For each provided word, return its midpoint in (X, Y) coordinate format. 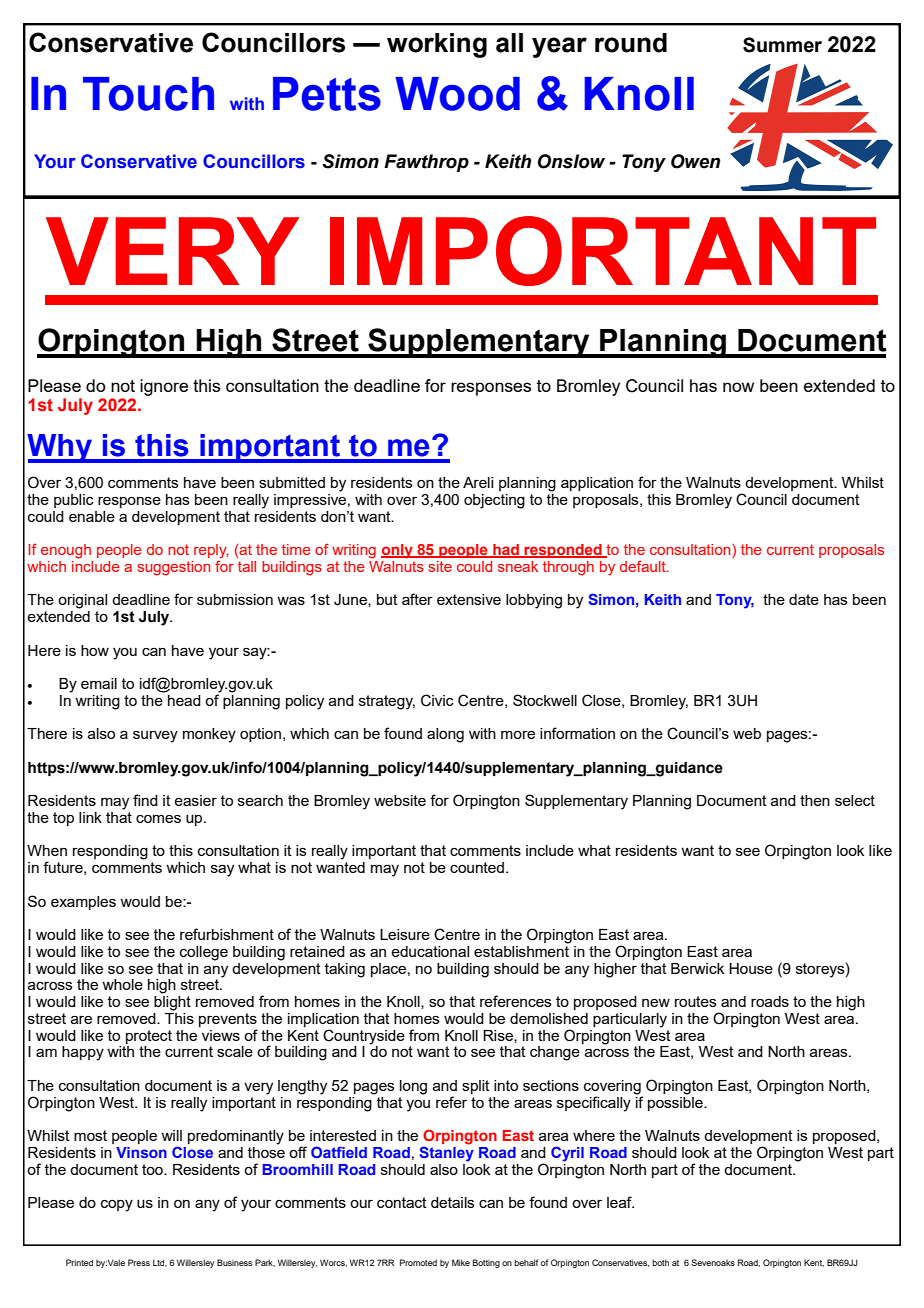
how (95, 650)
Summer (782, 45)
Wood (457, 94)
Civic (437, 700)
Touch (148, 94)
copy (117, 1206)
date (804, 599)
